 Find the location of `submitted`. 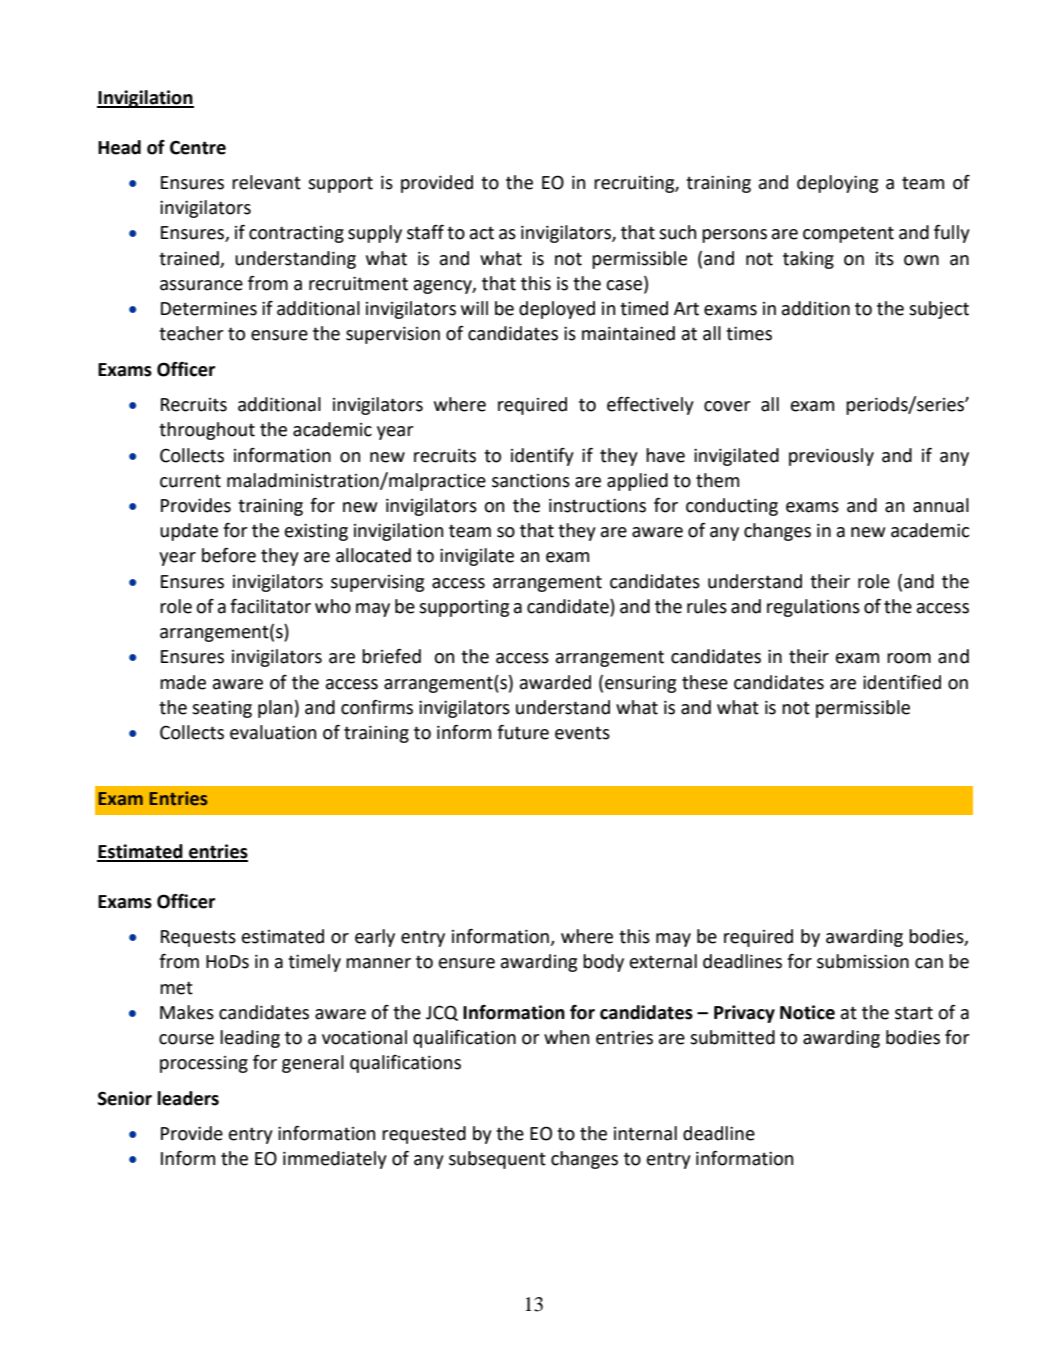

submitted is located at coordinates (732, 1037).
